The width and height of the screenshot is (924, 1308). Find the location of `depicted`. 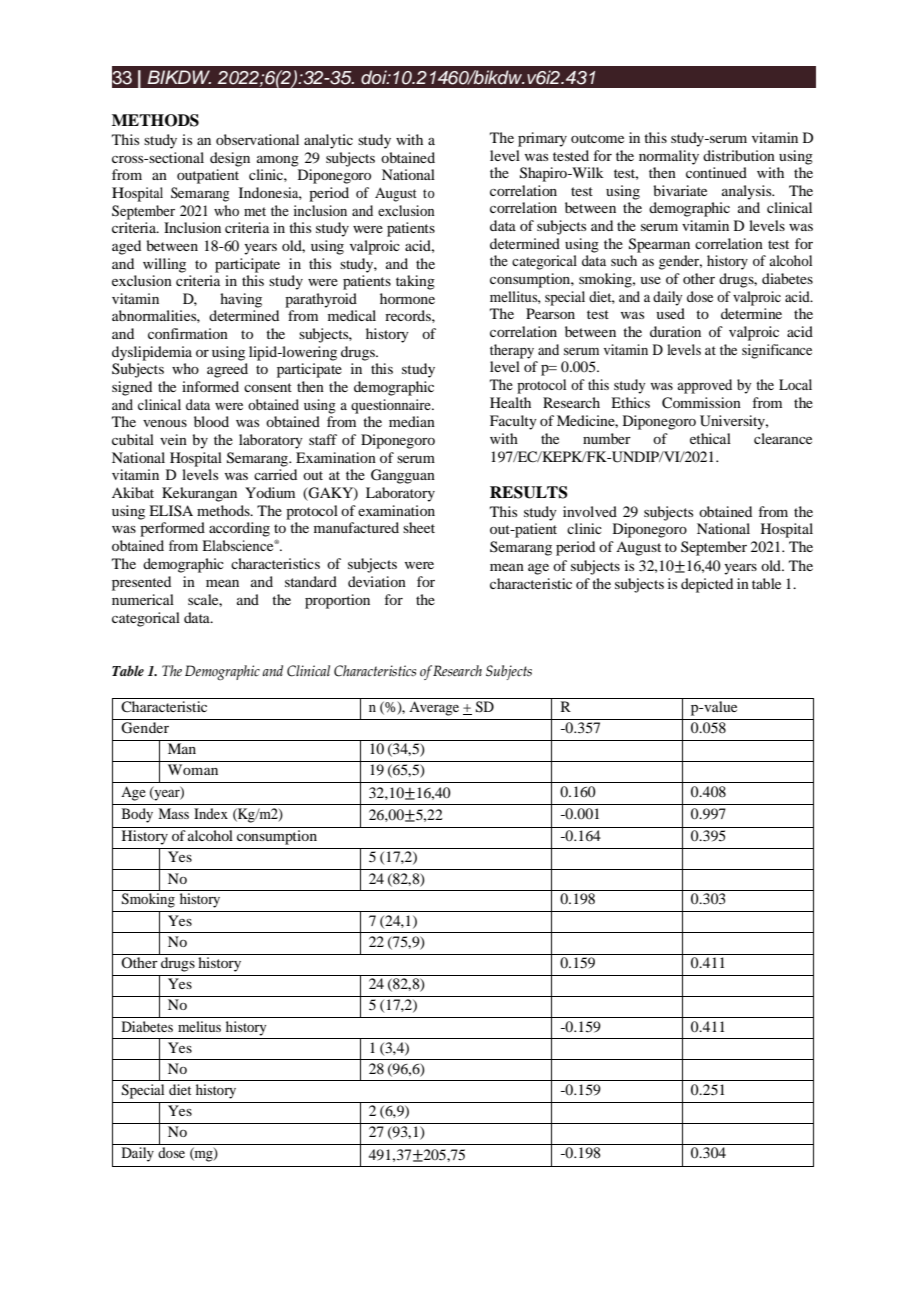

depicted is located at coordinates (707, 585).
